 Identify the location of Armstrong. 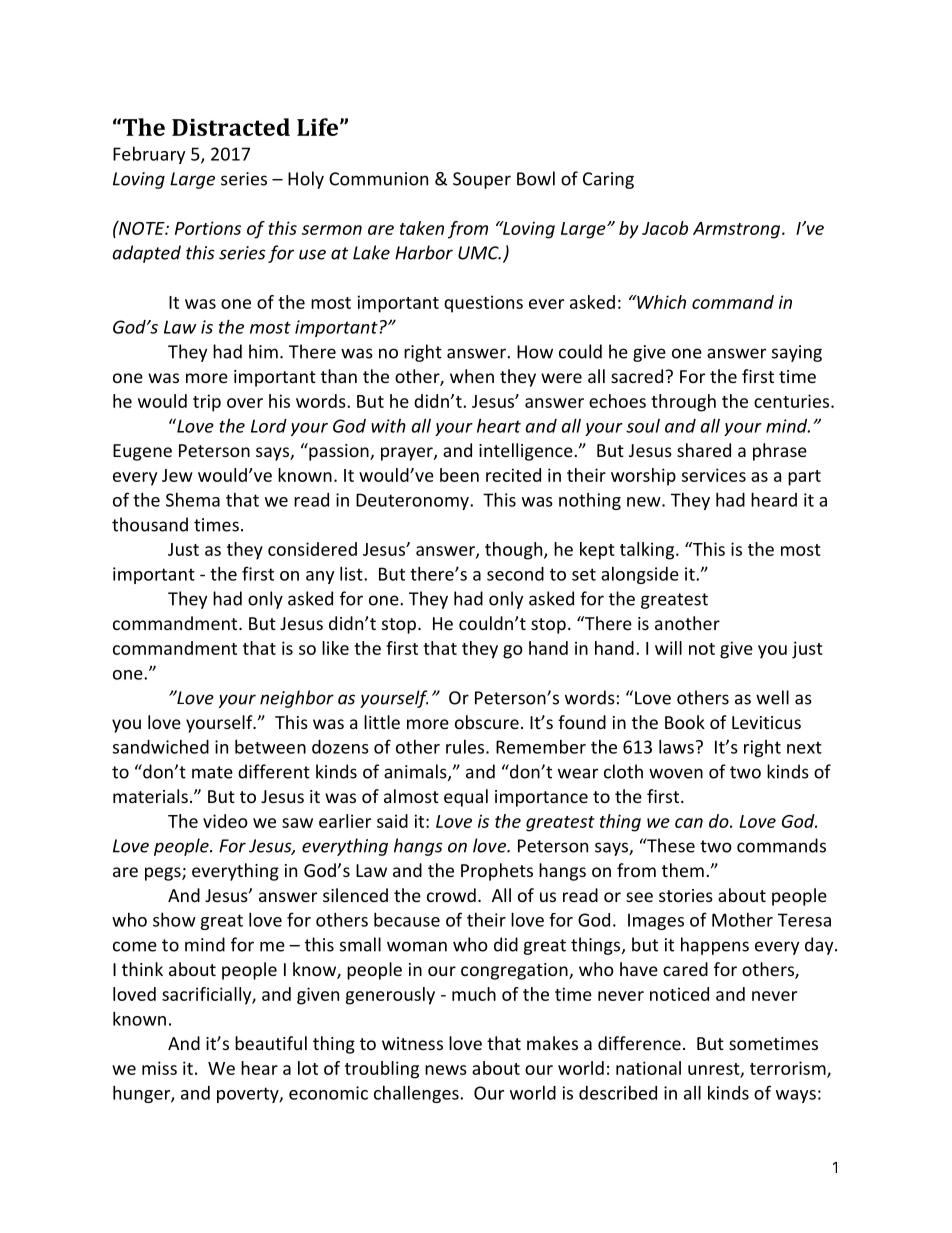
(738, 230).
